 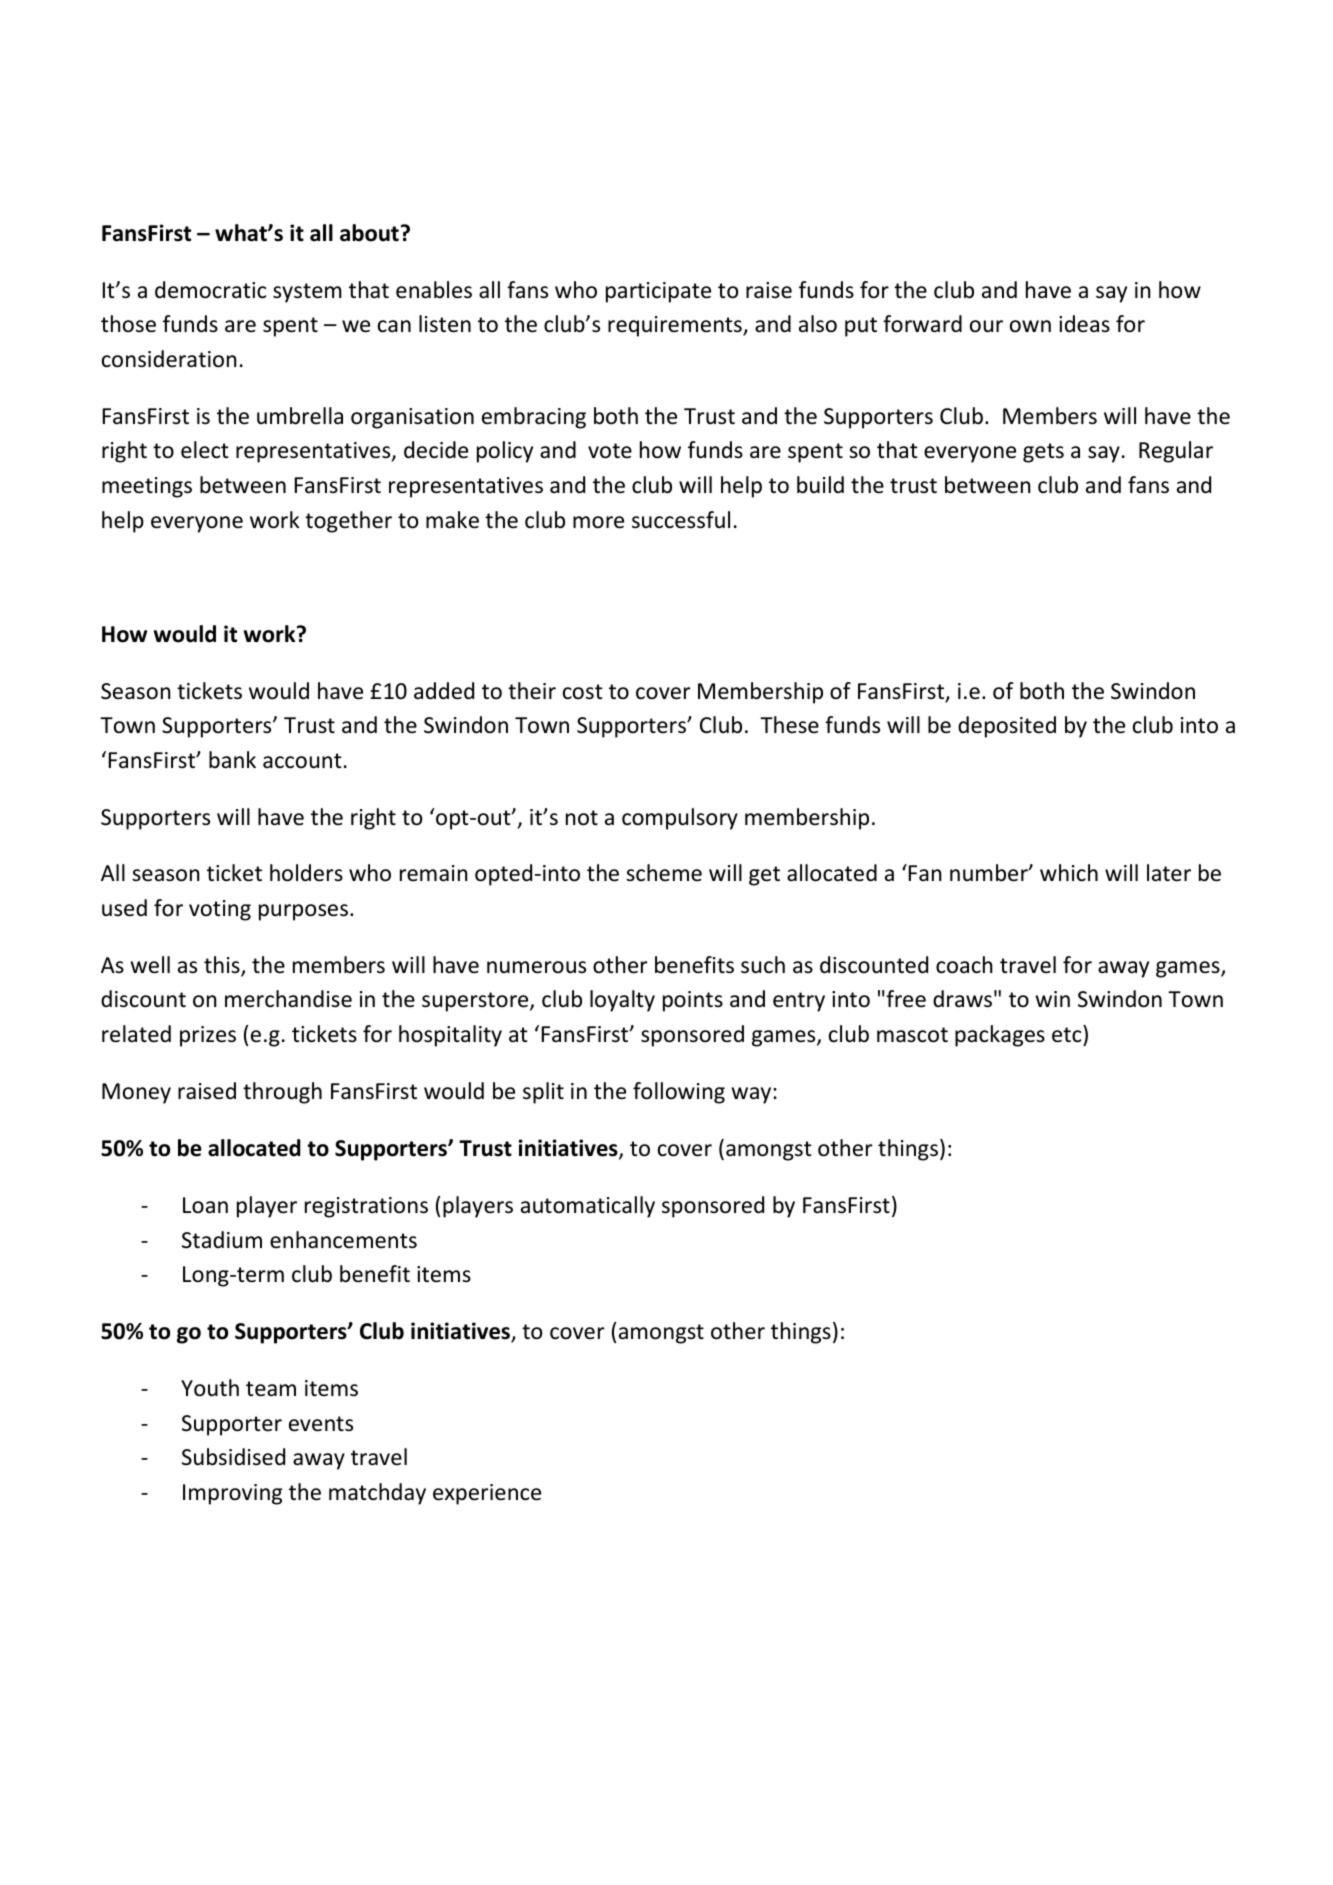 What do you see at coordinates (588, 1207) in the screenshot?
I see `automatically` at bounding box center [588, 1207].
